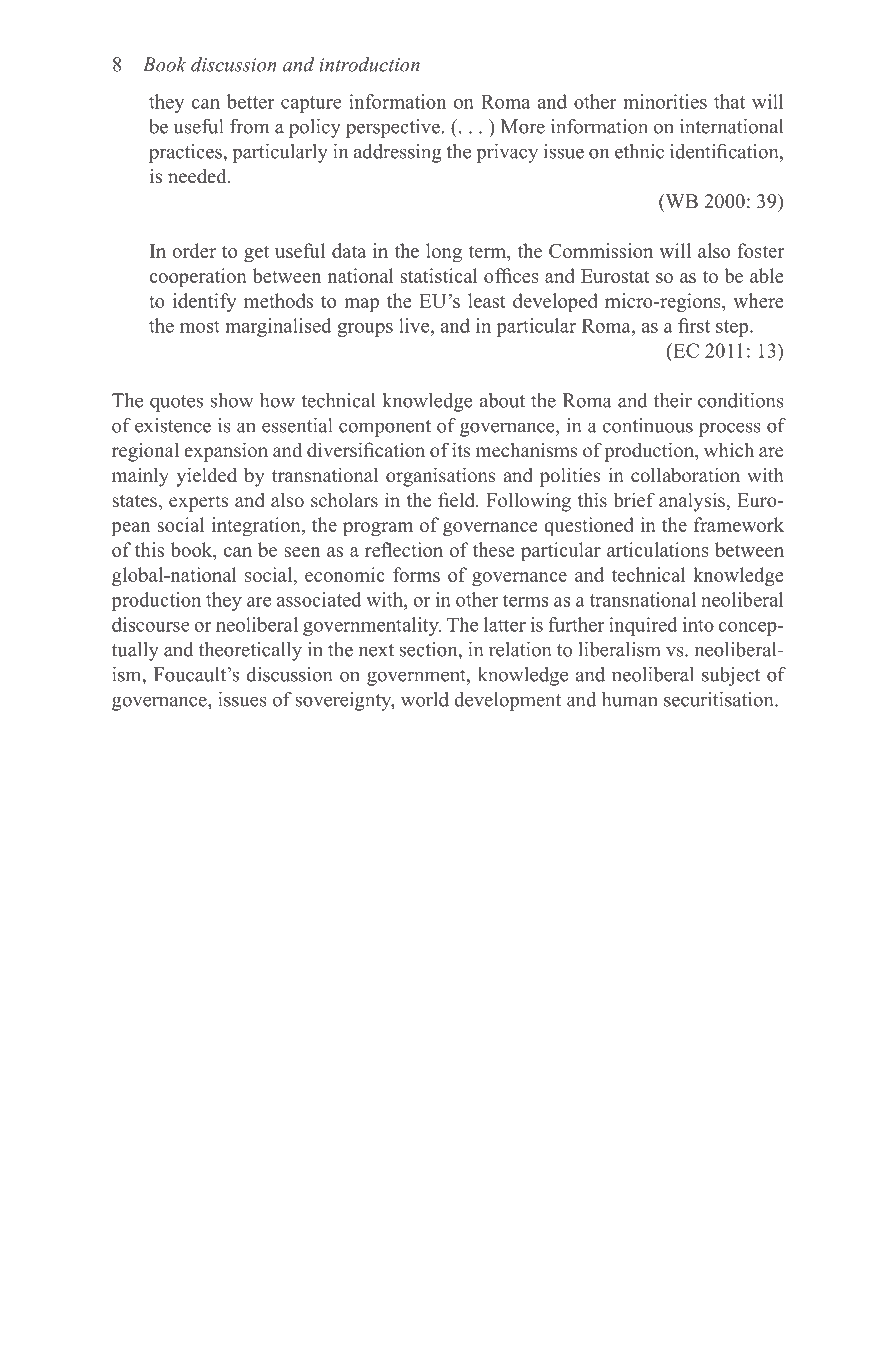 The height and width of the screenshot is (1345, 896). I want to click on theoretically, so click(250, 651).
